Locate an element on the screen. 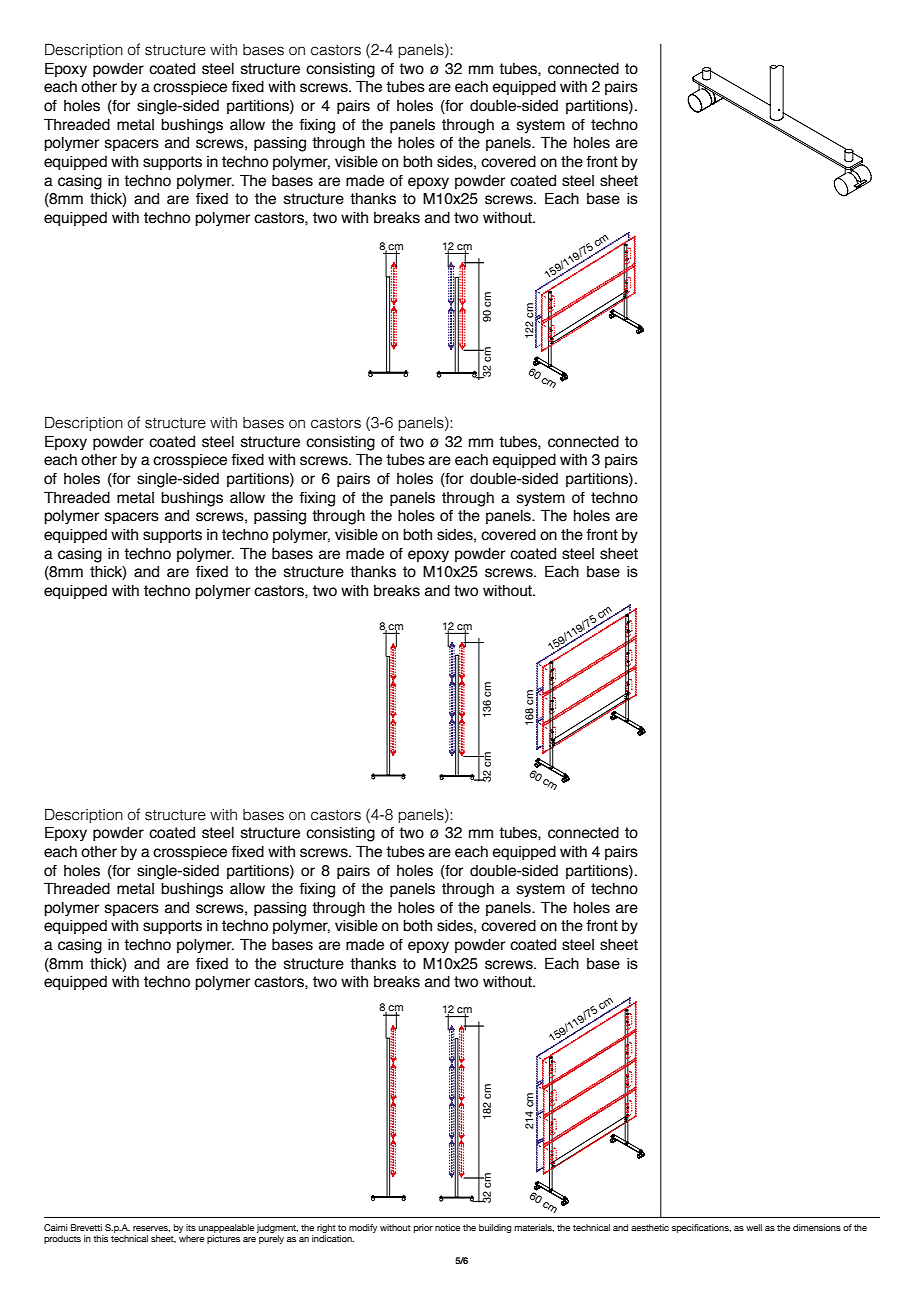 Image resolution: width=924 pixels, height=1308 pixels. notice is located at coordinates (447, 1227).
